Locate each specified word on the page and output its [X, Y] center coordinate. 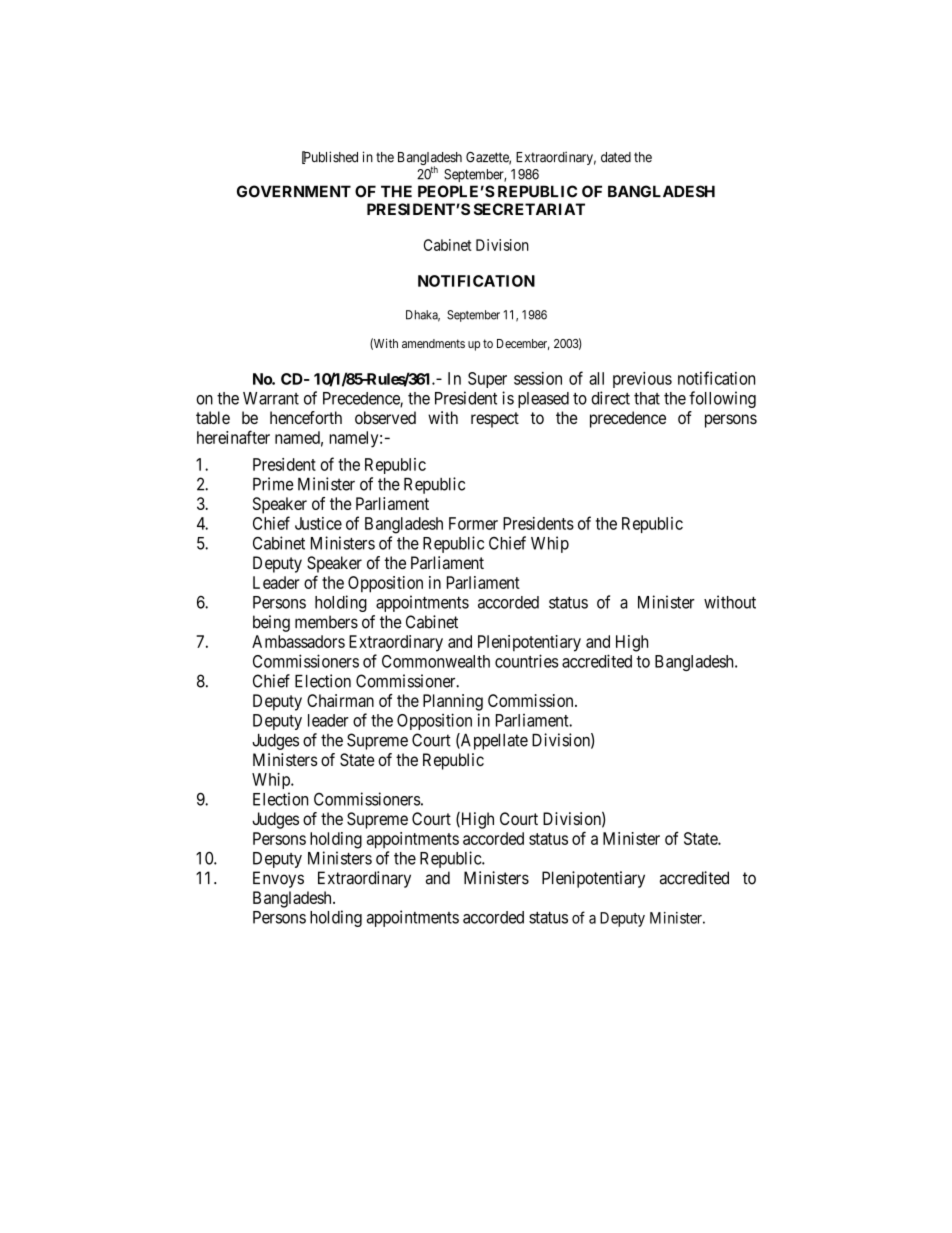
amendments [433, 343]
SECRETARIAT [529, 209]
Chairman [340, 700]
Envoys [278, 879]
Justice [318, 523]
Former [473, 523]
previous [642, 380]
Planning [453, 702]
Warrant [271, 398]
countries [526, 661]
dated [616, 157]
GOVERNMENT [294, 191]
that [647, 398]
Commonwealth [436, 661]
